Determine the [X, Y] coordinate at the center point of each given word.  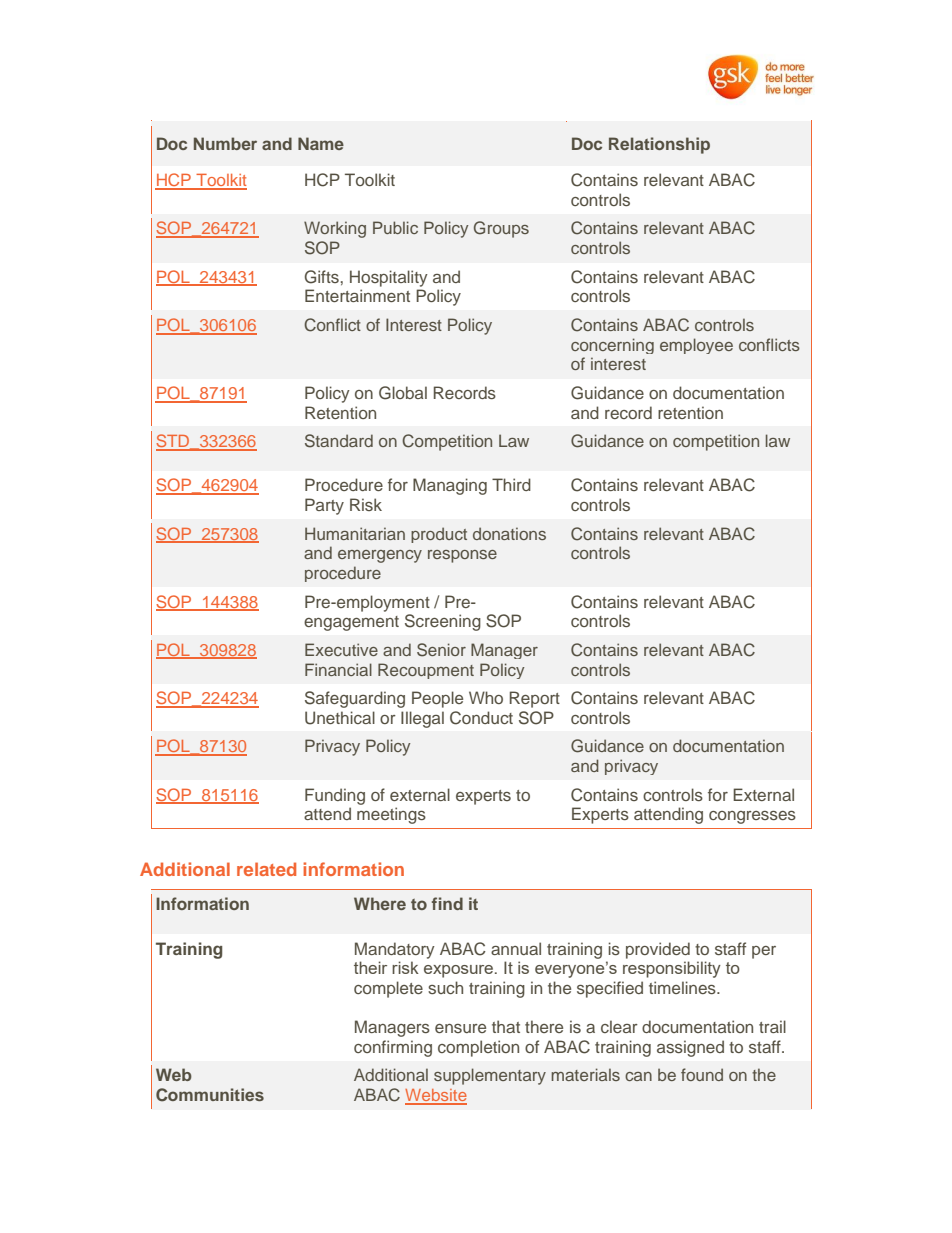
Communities [210, 1095]
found [702, 1074]
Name [321, 143]
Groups [501, 229]
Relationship [659, 145]
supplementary [490, 1076]
